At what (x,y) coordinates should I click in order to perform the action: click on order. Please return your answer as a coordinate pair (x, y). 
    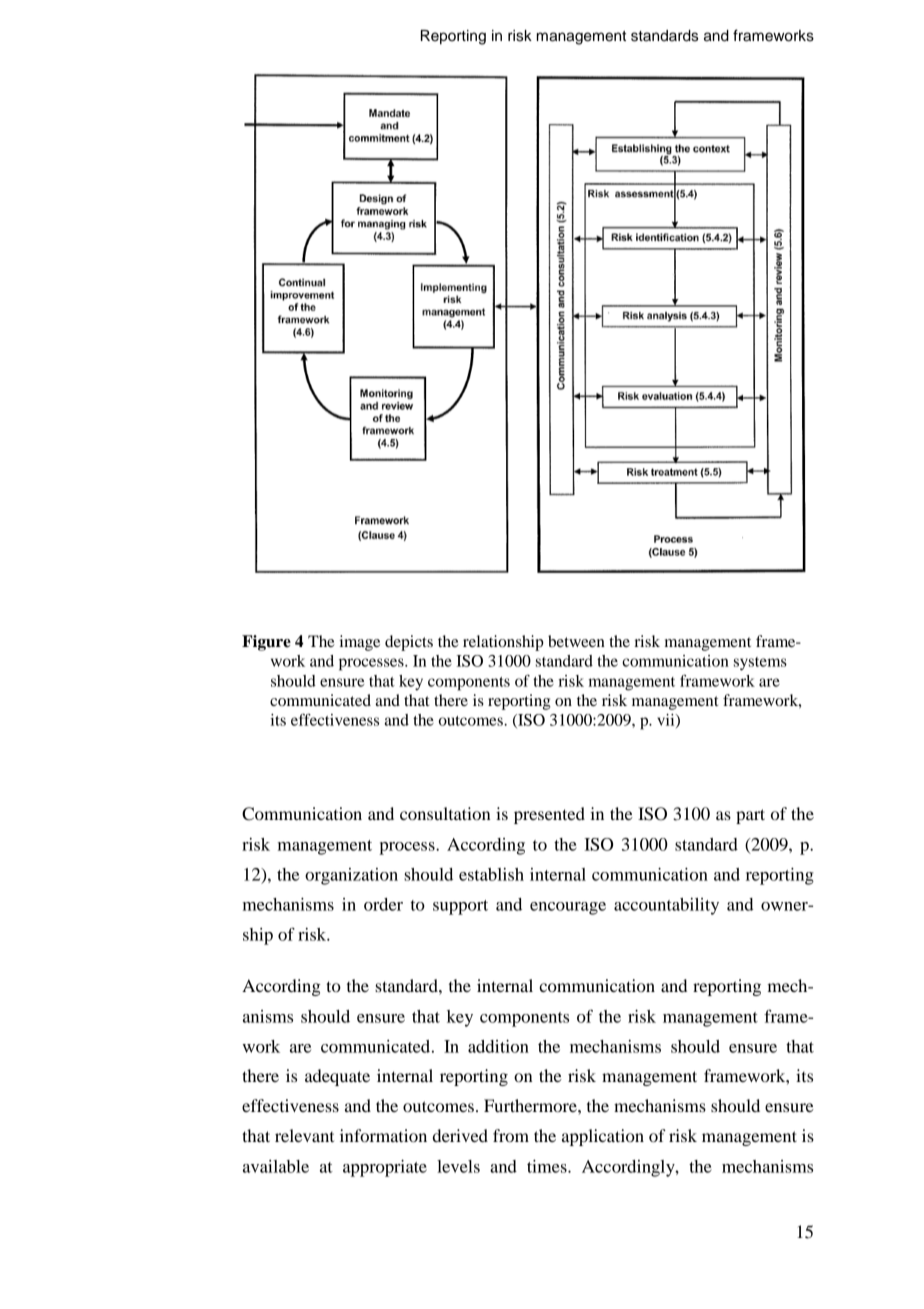
    Looking at the image, I should click on (383, 904).
